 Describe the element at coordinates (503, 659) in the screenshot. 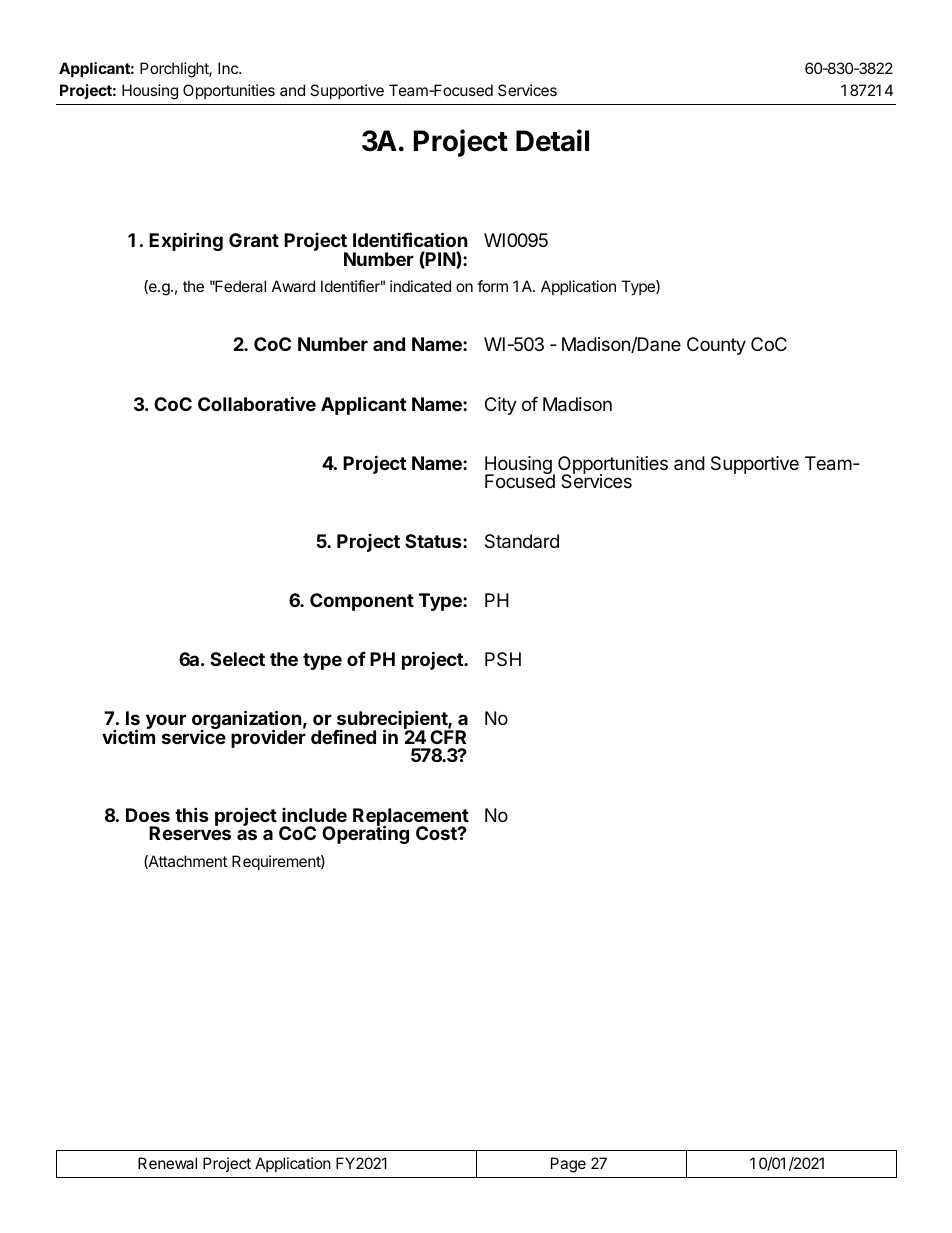

I see `PSH` at that location.
